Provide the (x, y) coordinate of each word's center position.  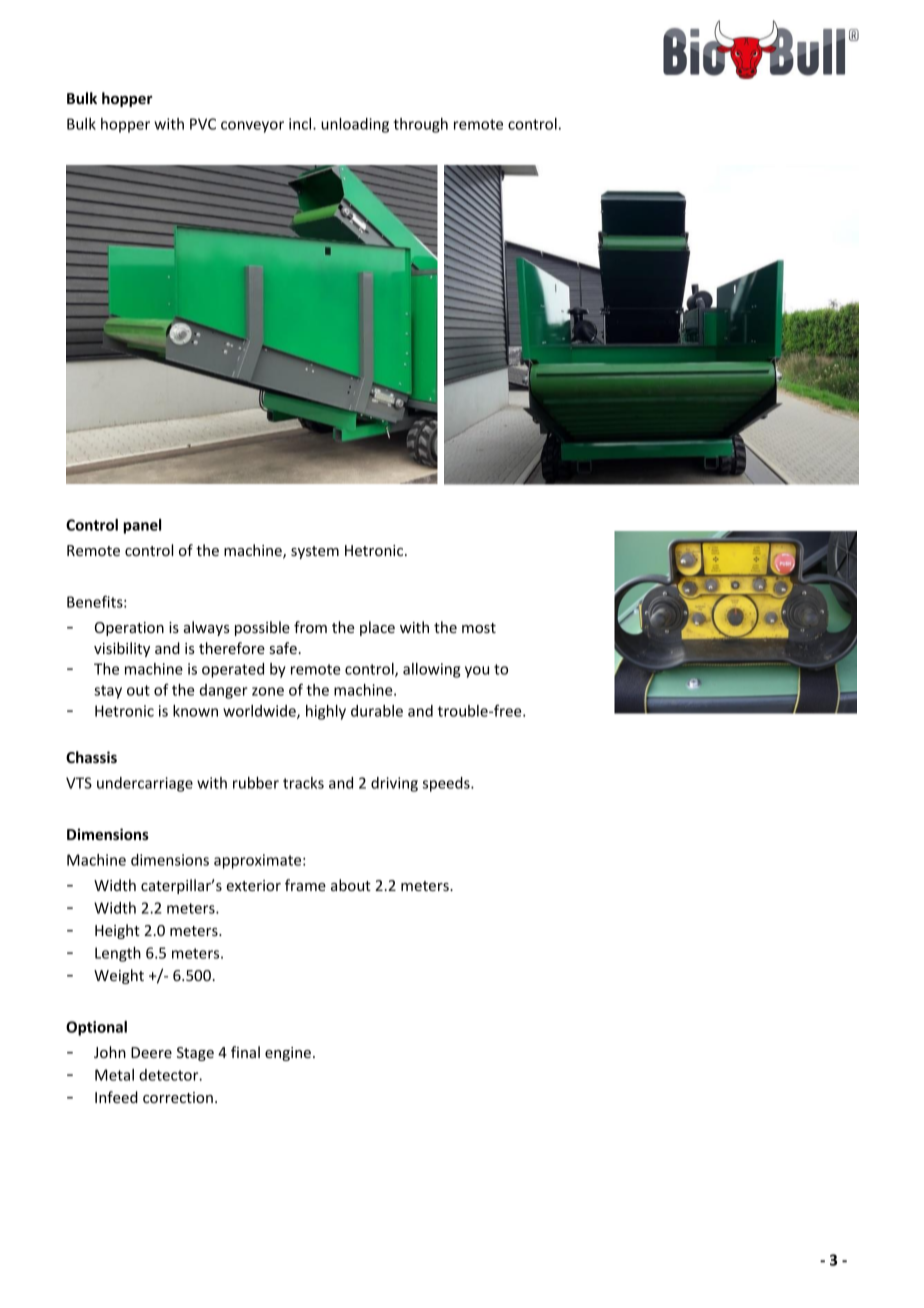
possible (262, 628)
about (351, 885)
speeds (447, 784)
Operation (129, 629)
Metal (114, 1075)
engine (288, 1054)
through (420, 125)
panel (142, 526)
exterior (253, 885)
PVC (203, 124)
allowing (431, 670)
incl (301, 124)
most (479, 628)
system (315, 552)
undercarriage (145, 784)
